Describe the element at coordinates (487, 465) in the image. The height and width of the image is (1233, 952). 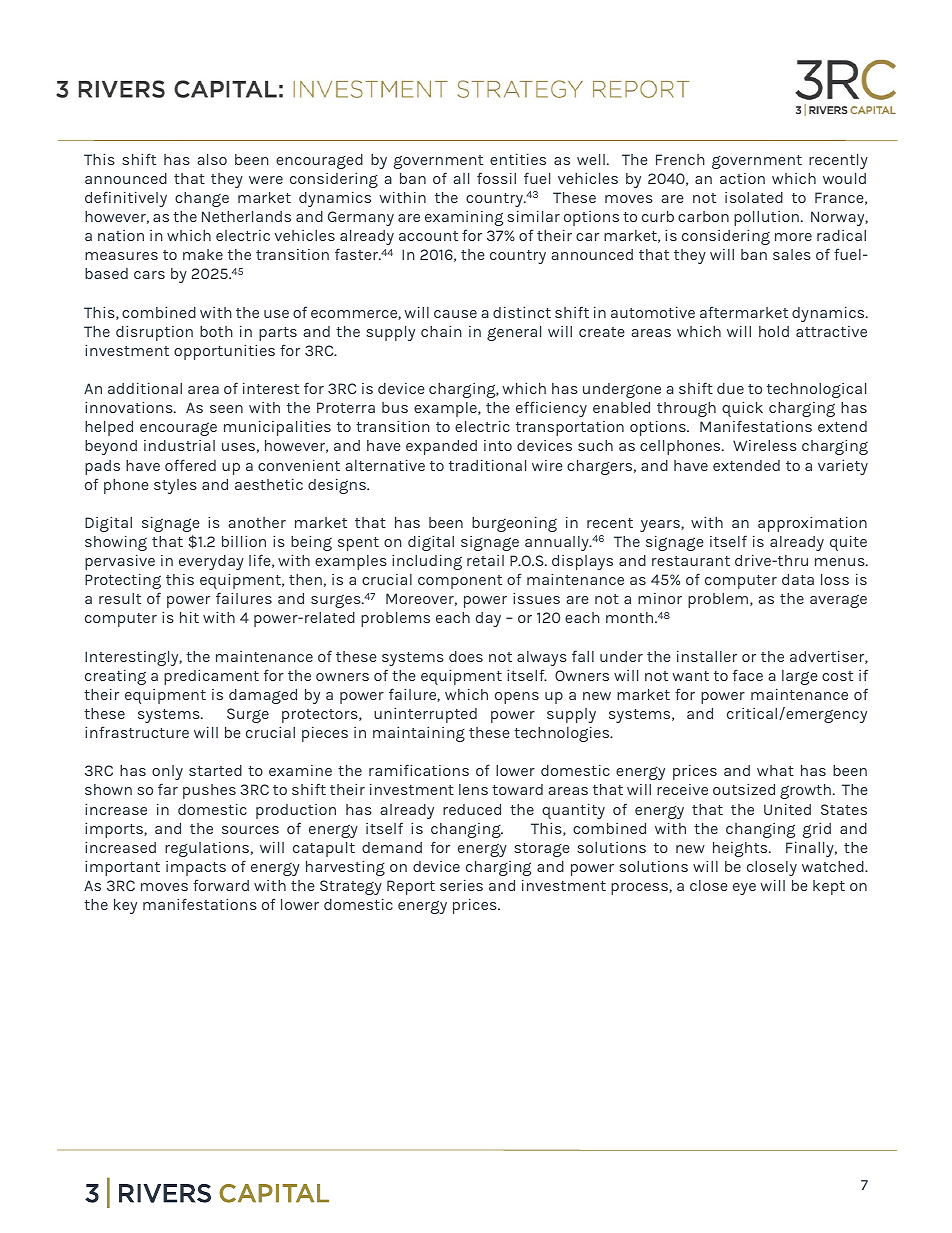
I see `traditional` at that location.
